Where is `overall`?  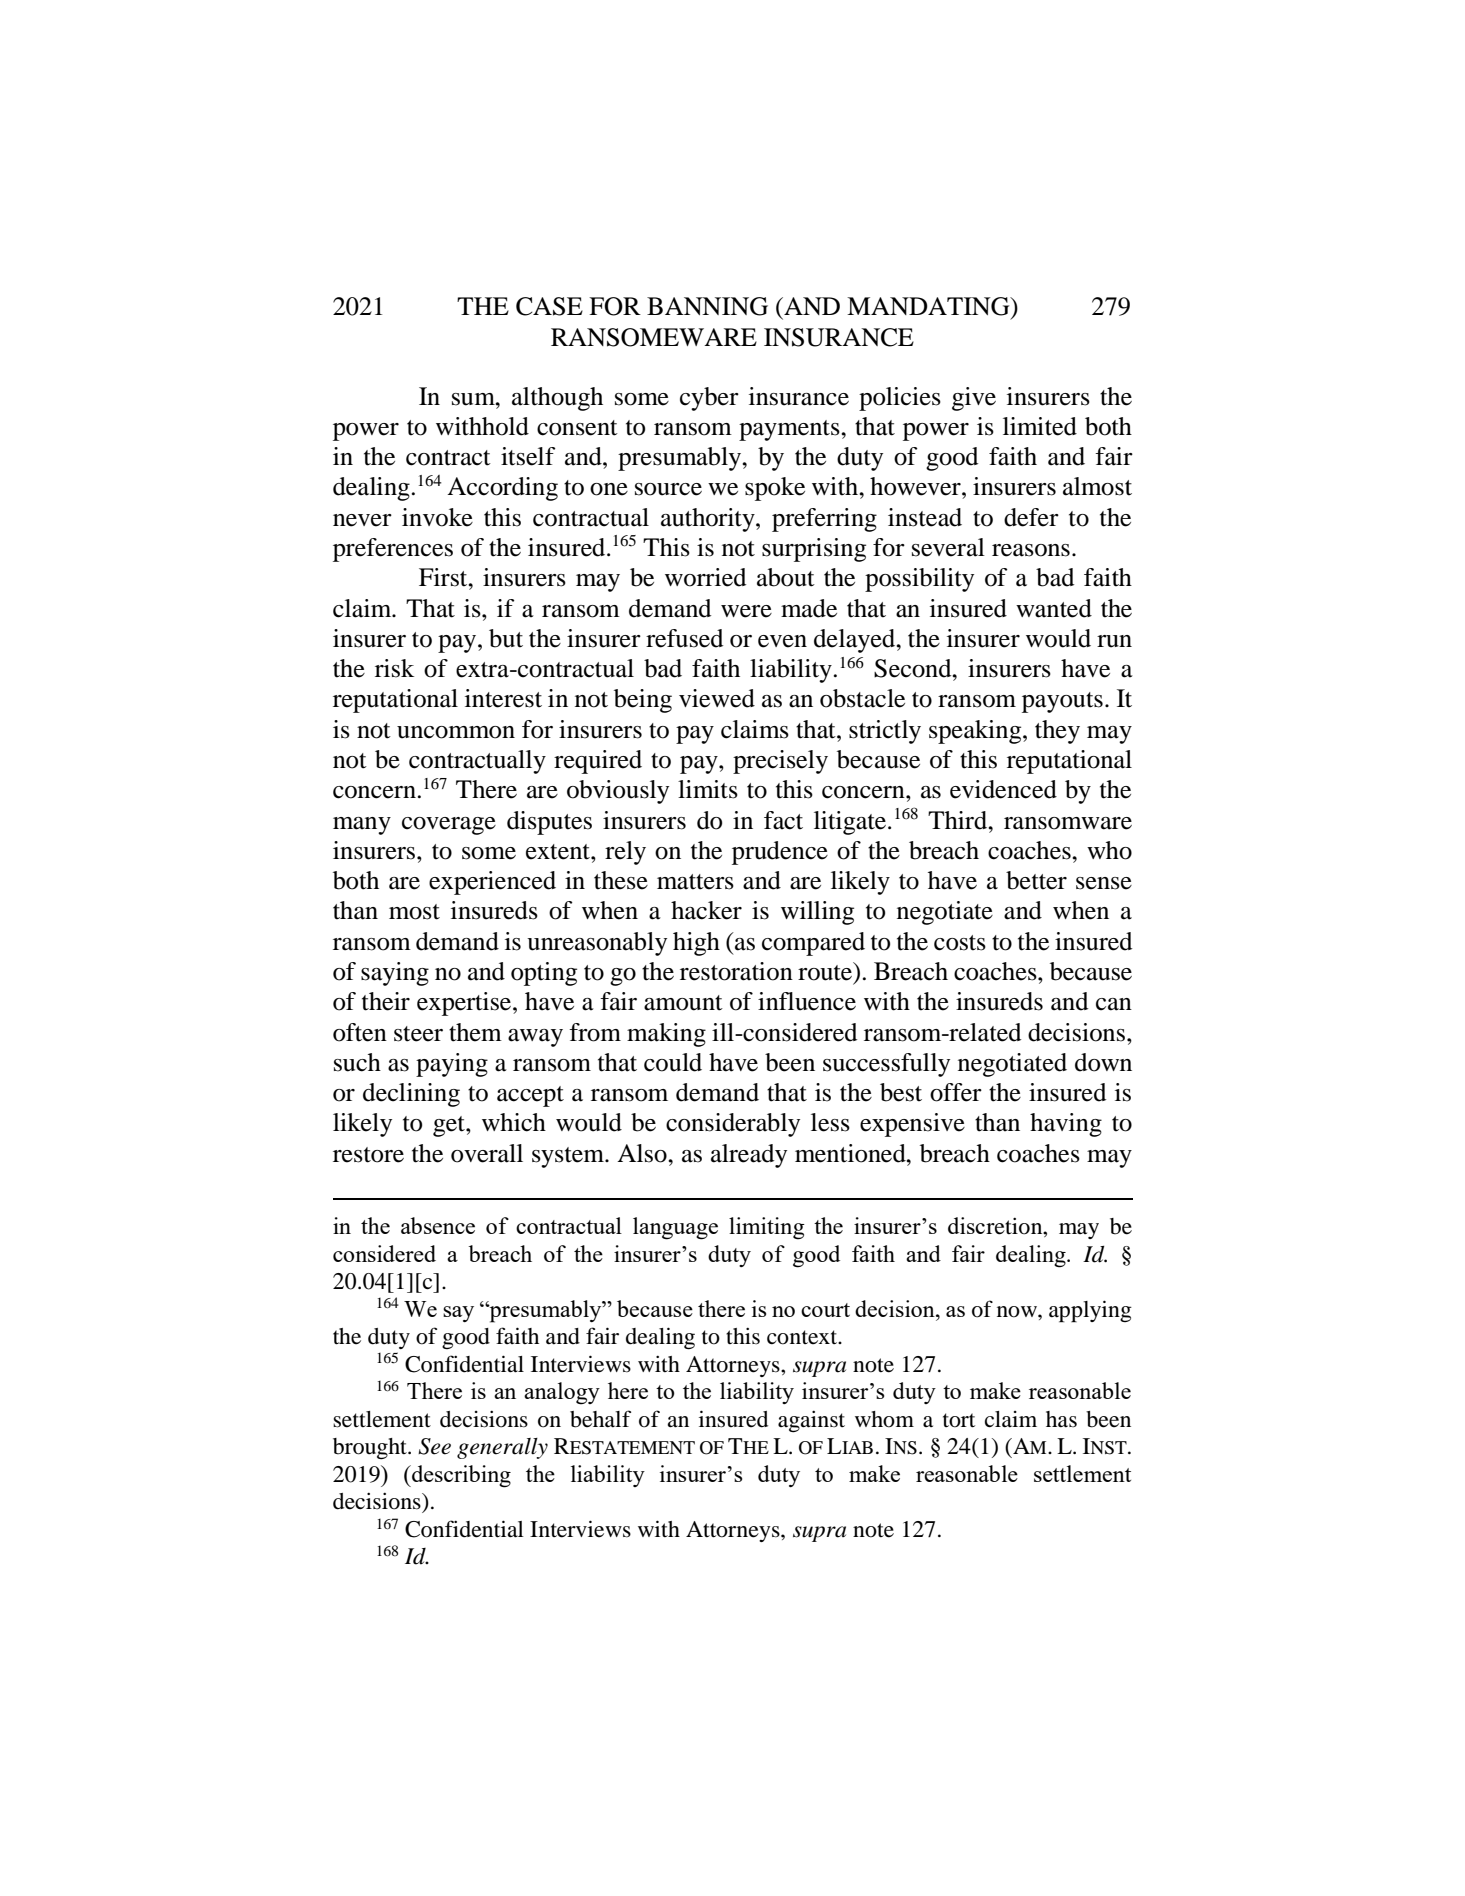 overall is located at coordinates (487, 1153).
